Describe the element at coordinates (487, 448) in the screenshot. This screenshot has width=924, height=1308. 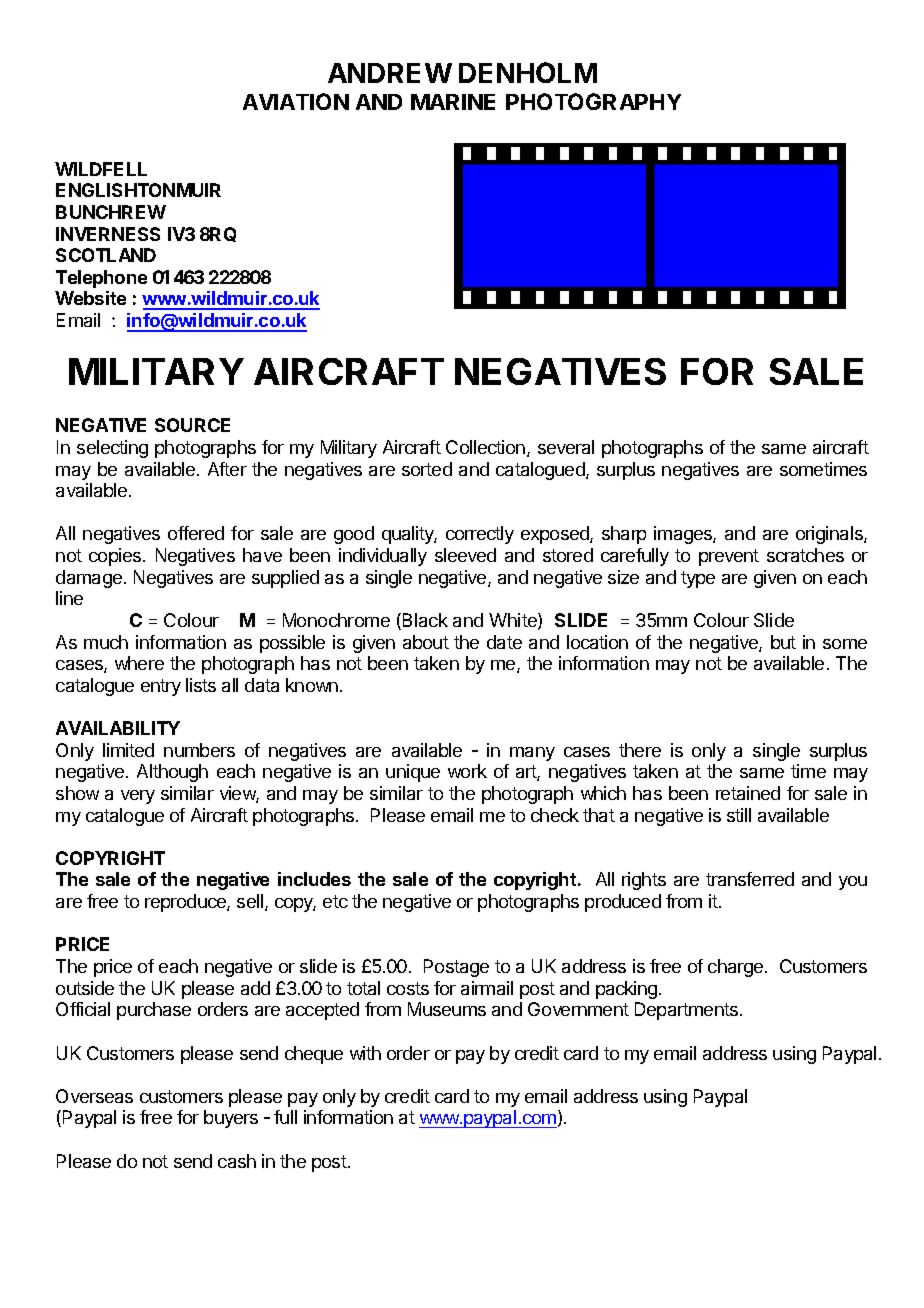
I see `Collection` at that location.
